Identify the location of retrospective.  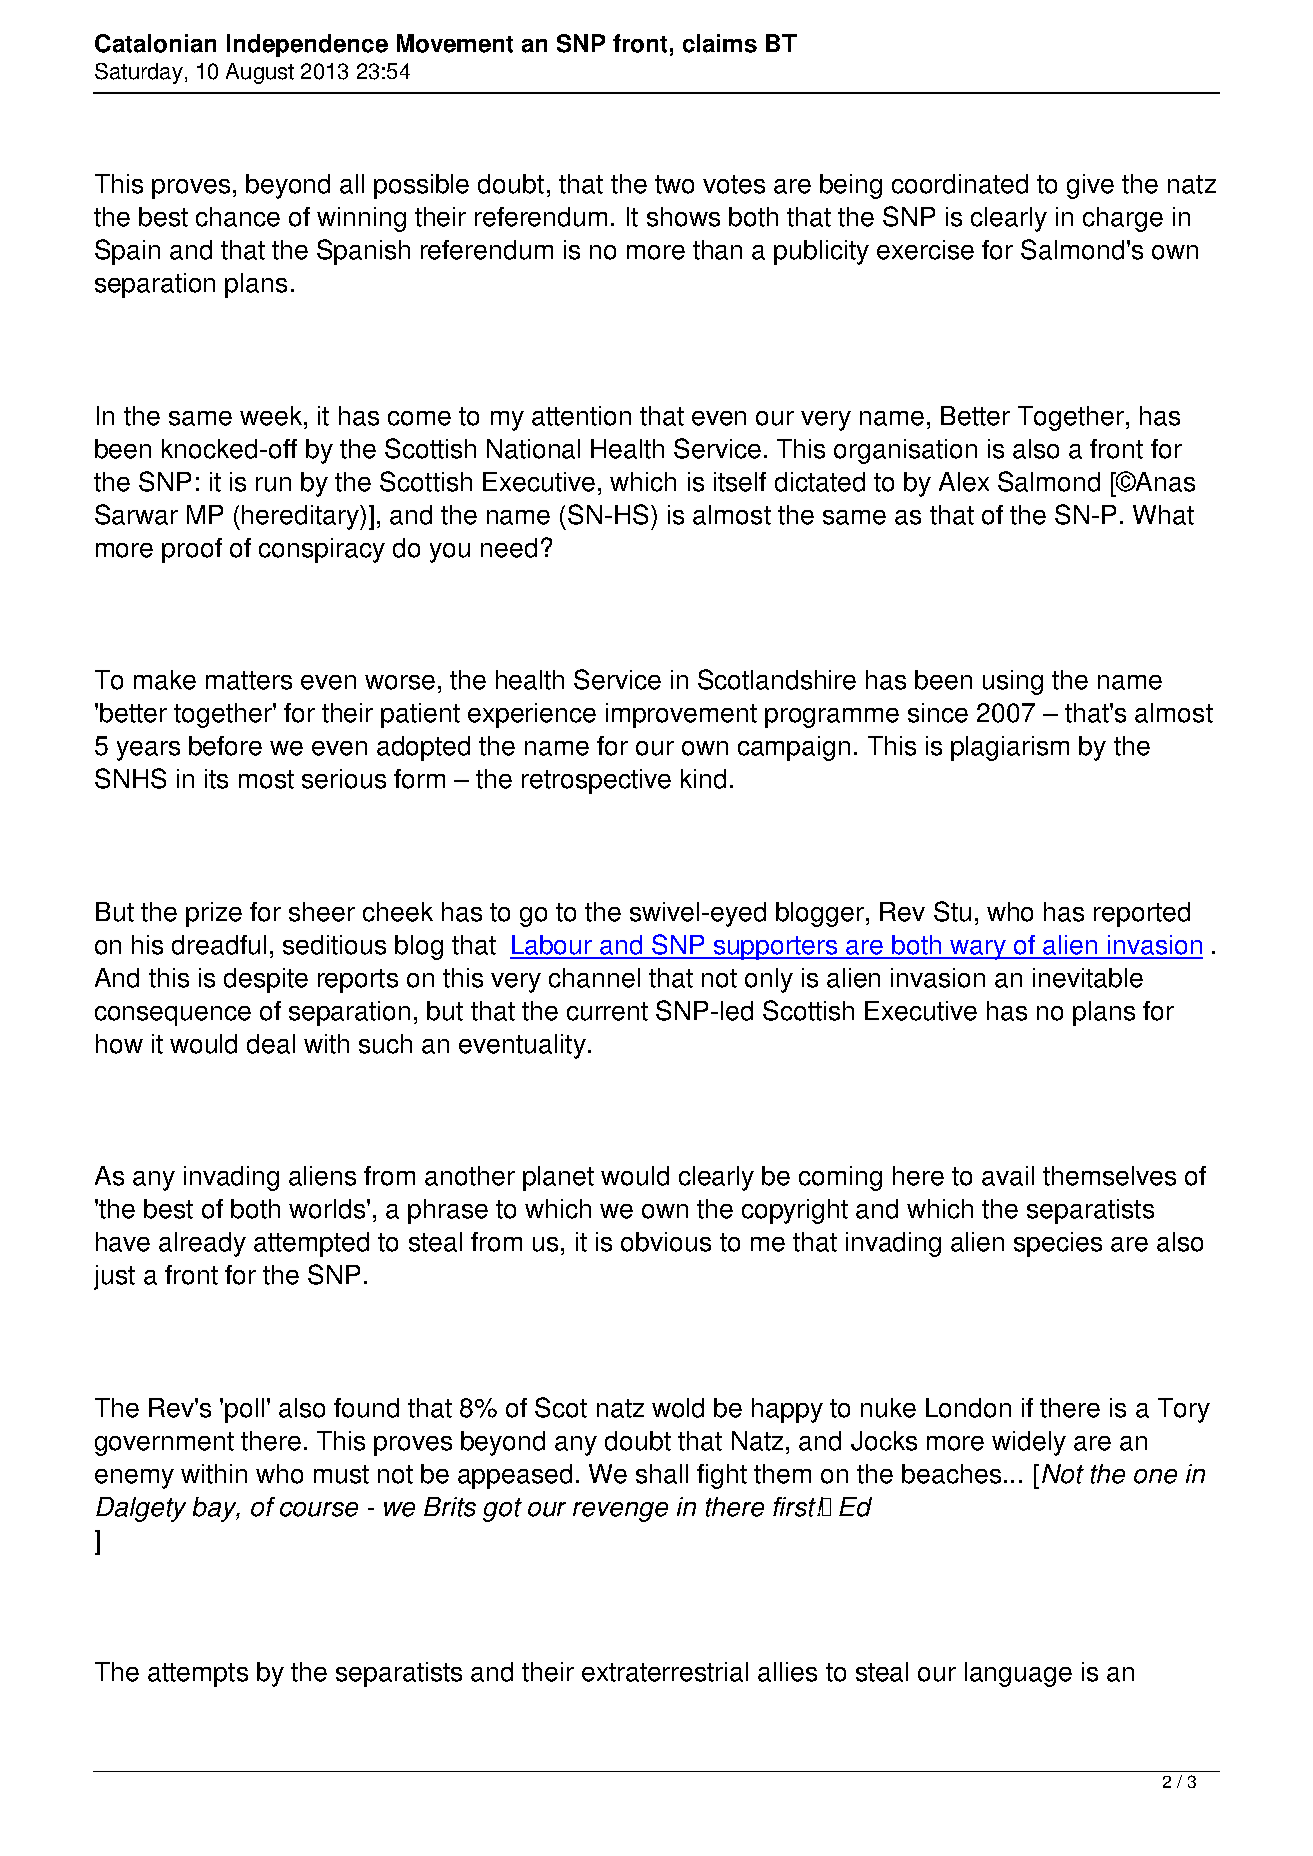
(596, 781).
